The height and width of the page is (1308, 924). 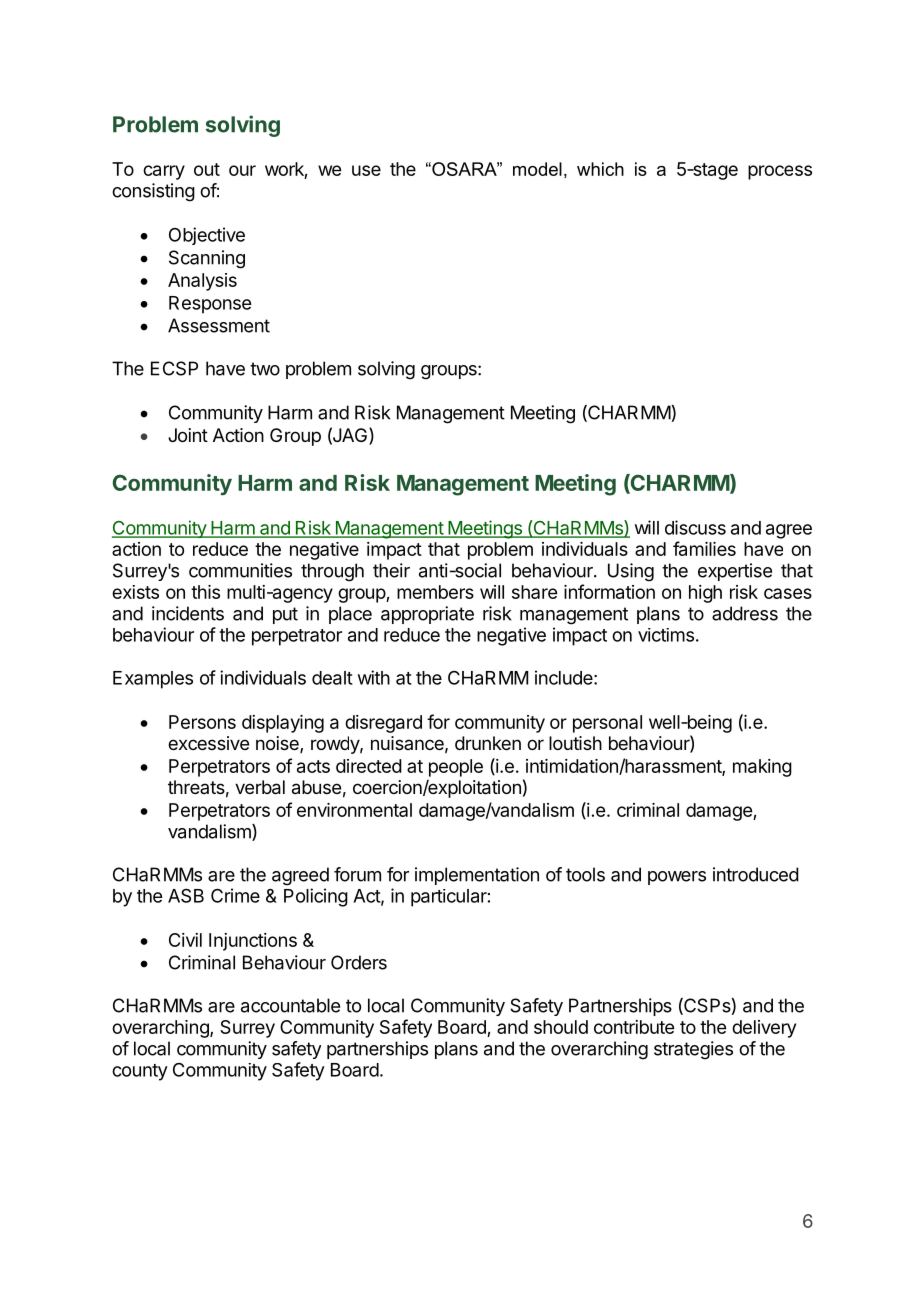 I want to click on model, so click(x=537, y=169).
